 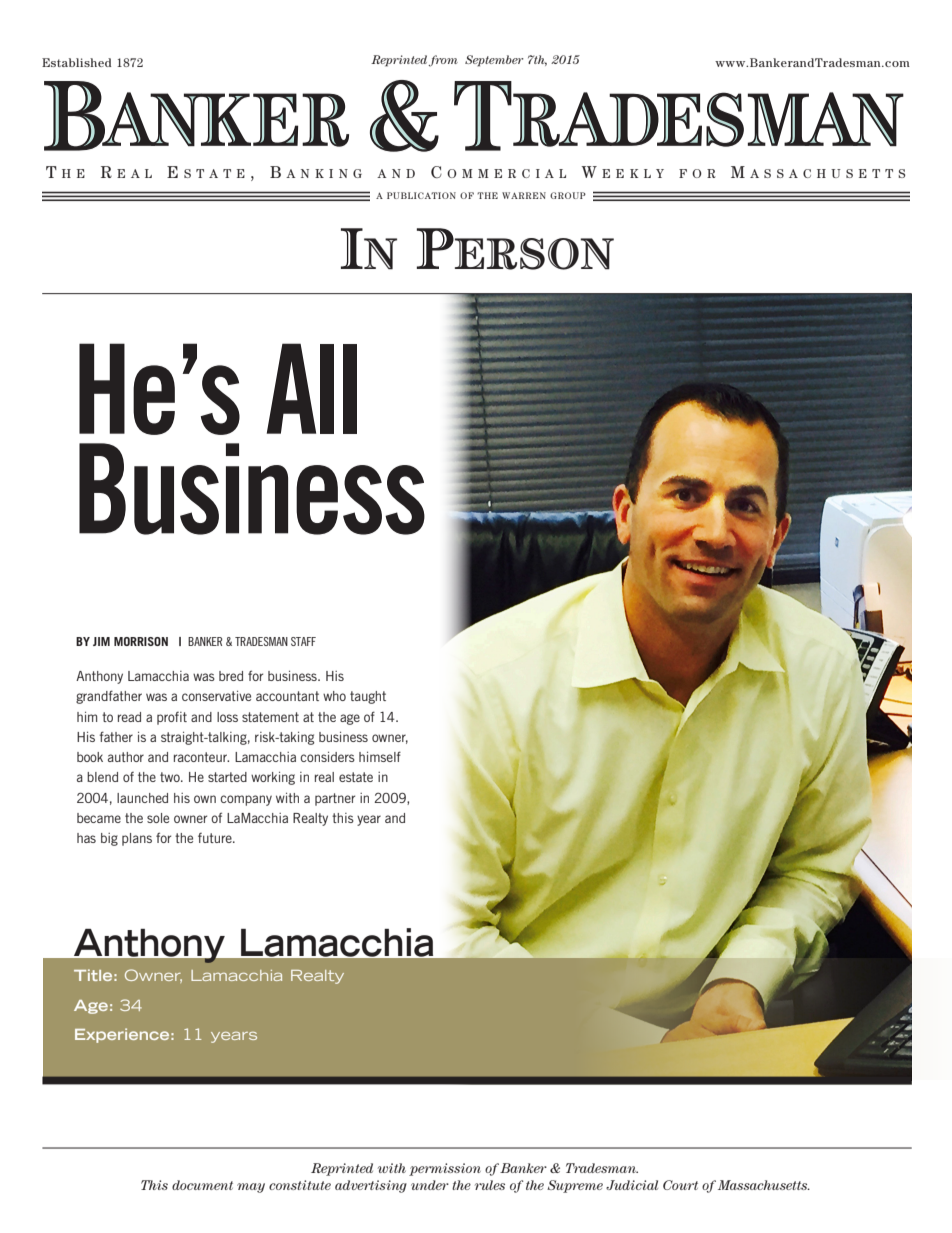 What do you see at coordinates (335, 799) in the screenshot?
I see `partner` at bounding box center [335, 799].
